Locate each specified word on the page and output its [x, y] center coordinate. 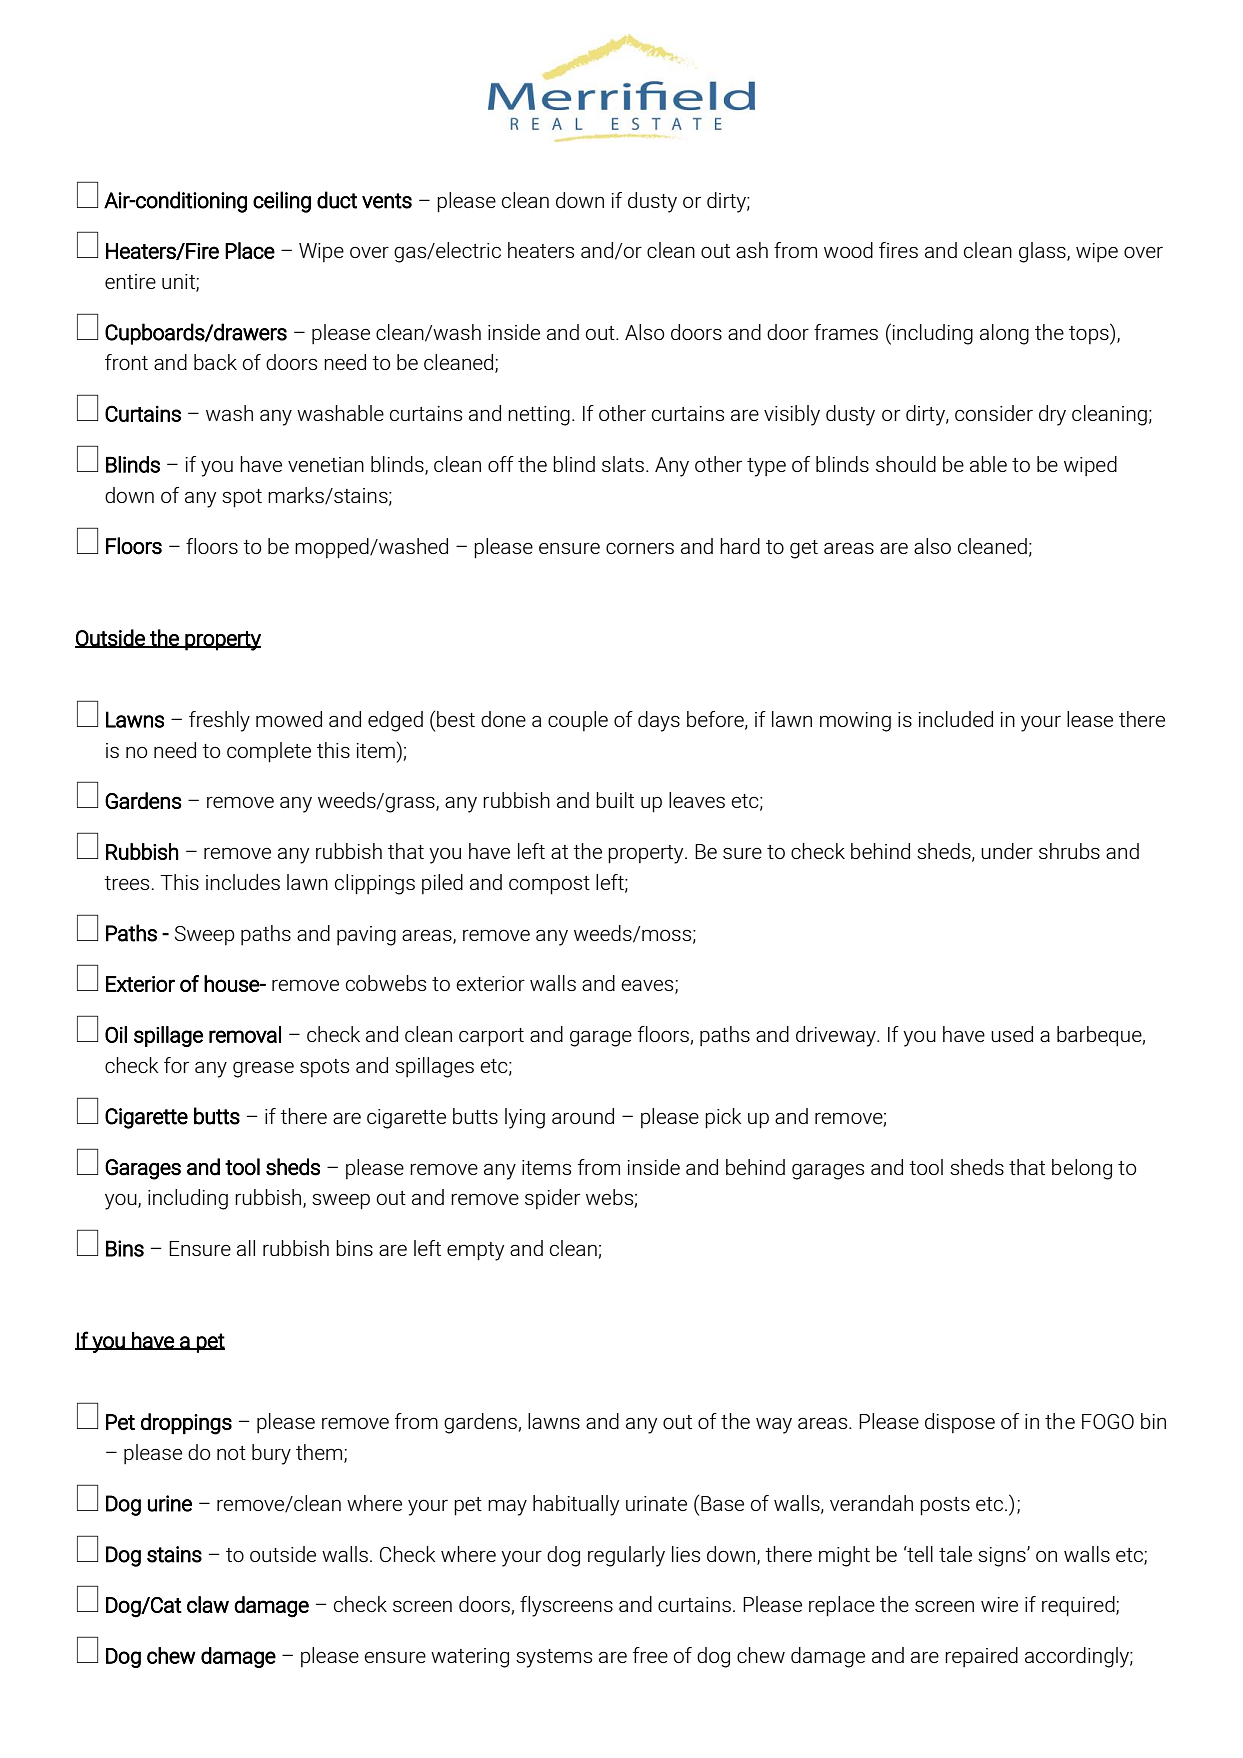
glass [1043, 252]
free [650, 1655]
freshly [219, 721]
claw [208, 1604]
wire [999, 1604]
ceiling [282, 202]
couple [578, 721]
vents [387, 201]
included [955, 719]
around [583, 1116]
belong [1082, 1169]
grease [263, 1069]
